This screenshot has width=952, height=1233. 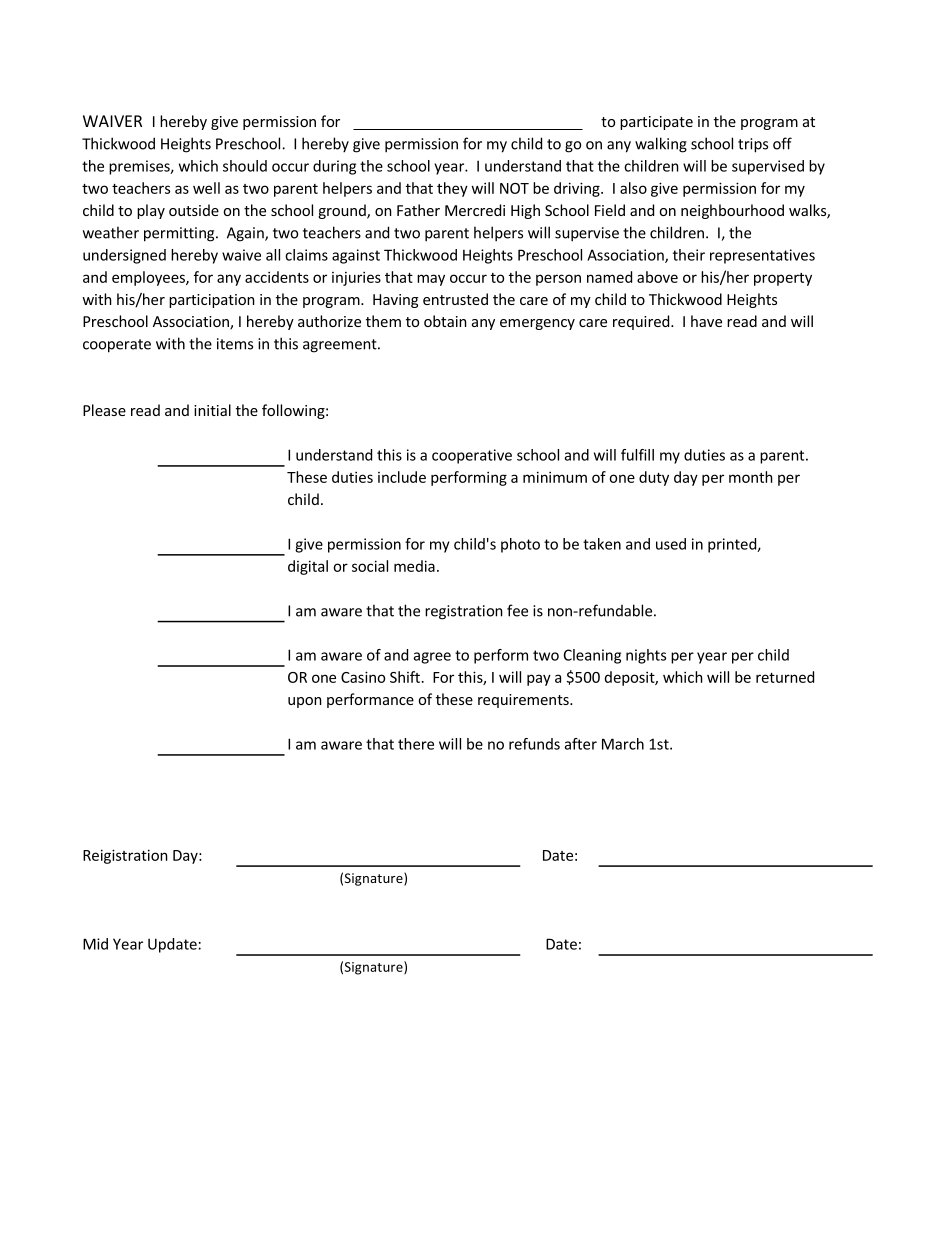 I want to click on March, so click(x=623, y=744).
